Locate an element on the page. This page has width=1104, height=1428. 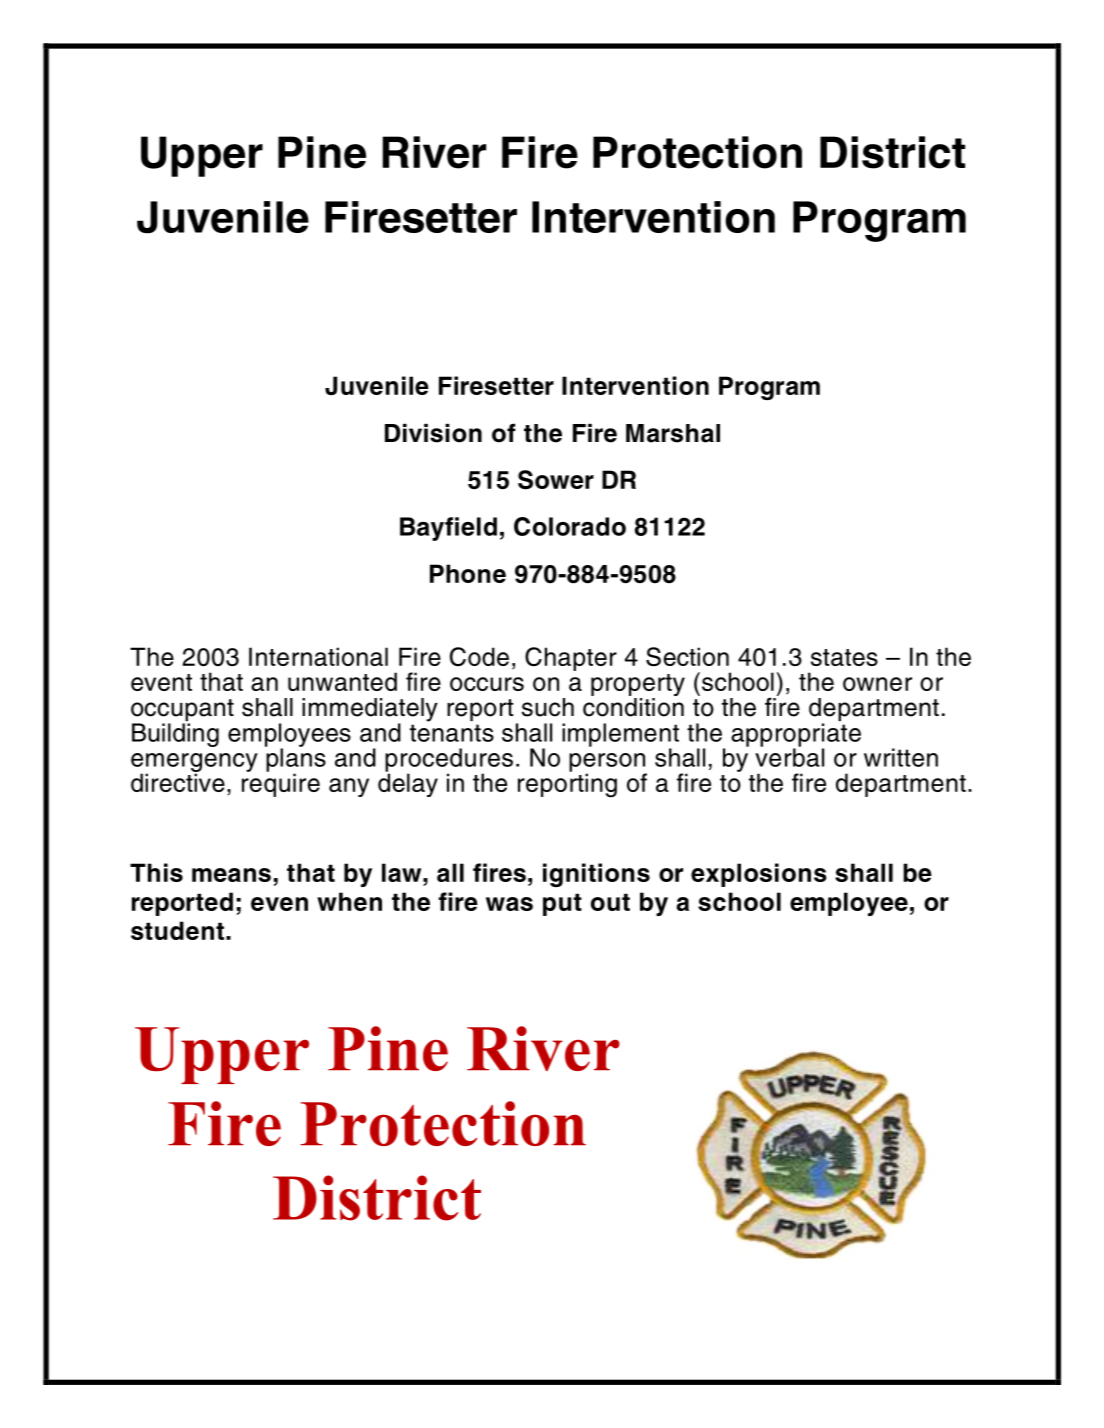
Colorado is located at coordinates (570, 526).
